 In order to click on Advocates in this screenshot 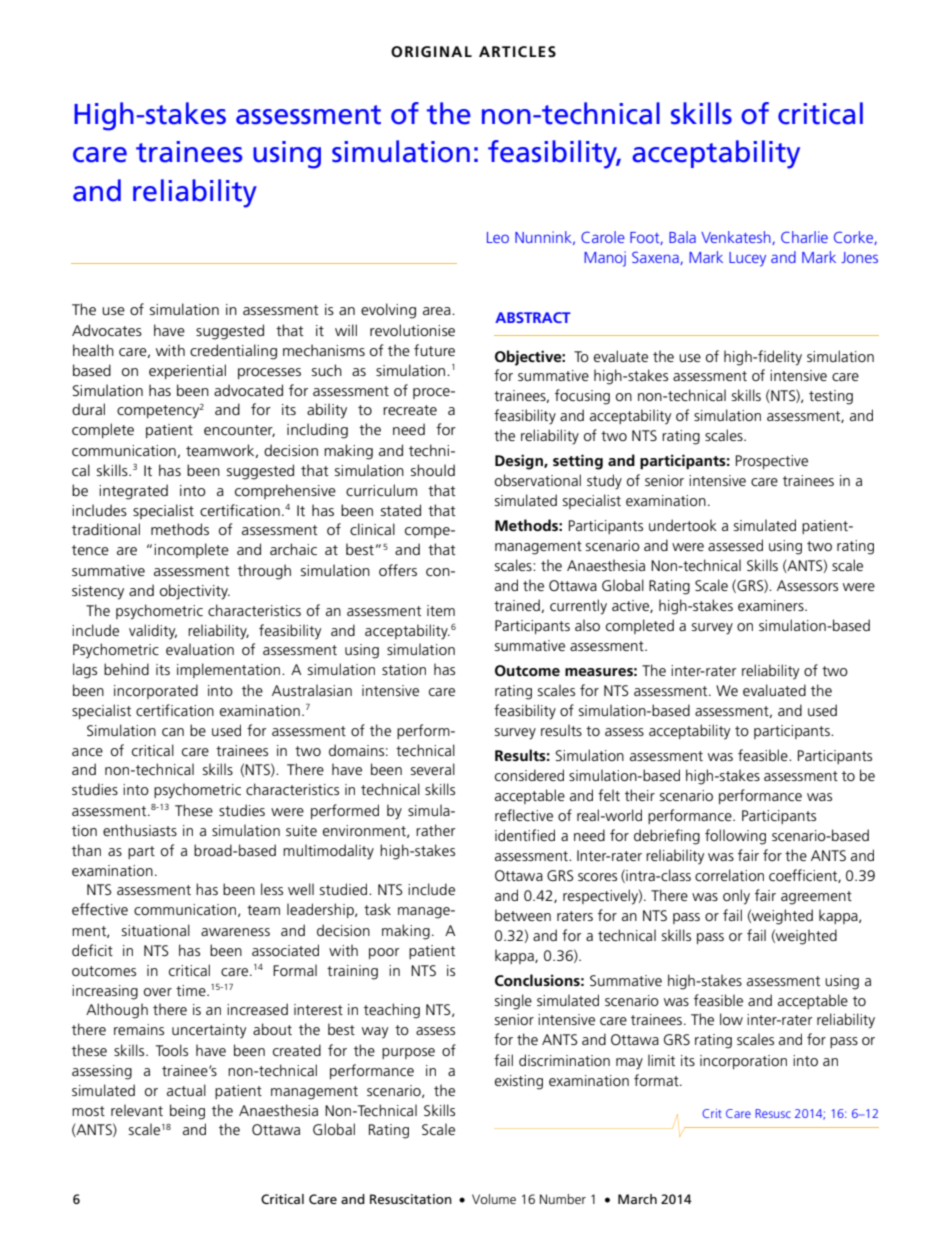, I will do `click(107, 330)`.
